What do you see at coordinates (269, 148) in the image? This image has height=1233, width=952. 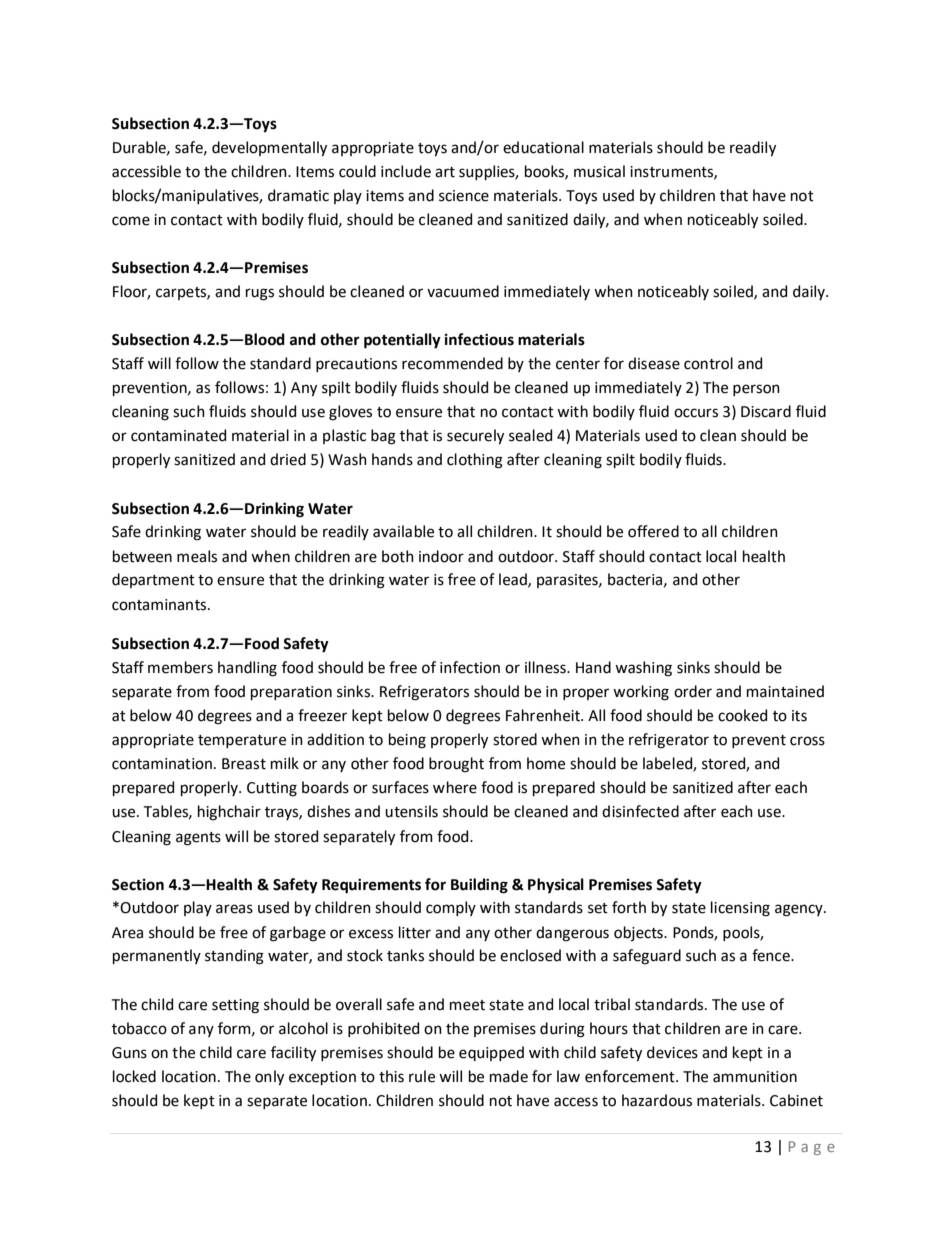 I see `developmentally` at bounding box center [269, 148].
